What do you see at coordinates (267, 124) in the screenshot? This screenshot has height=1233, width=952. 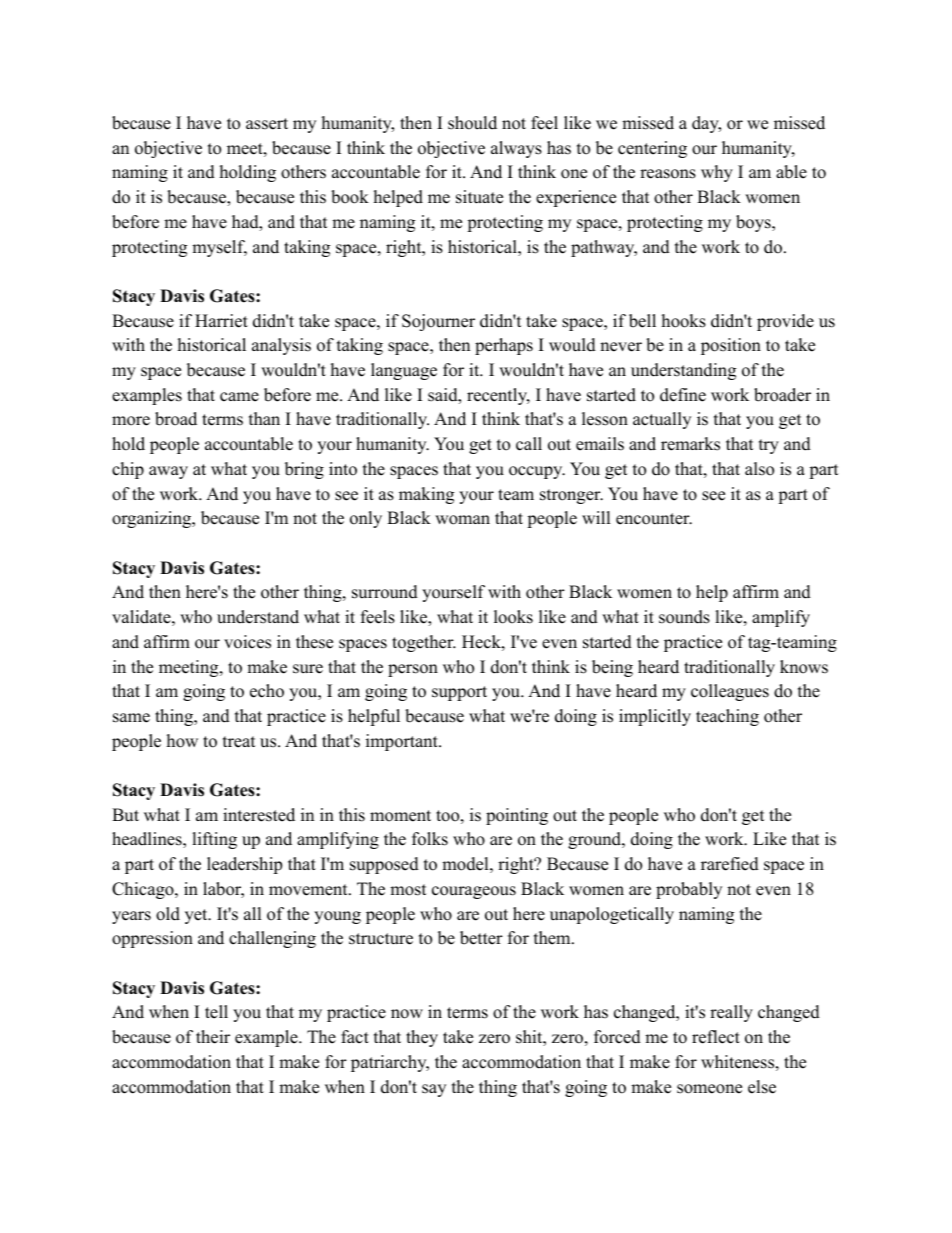 I see `assert` at bounding box center [267, 124].
